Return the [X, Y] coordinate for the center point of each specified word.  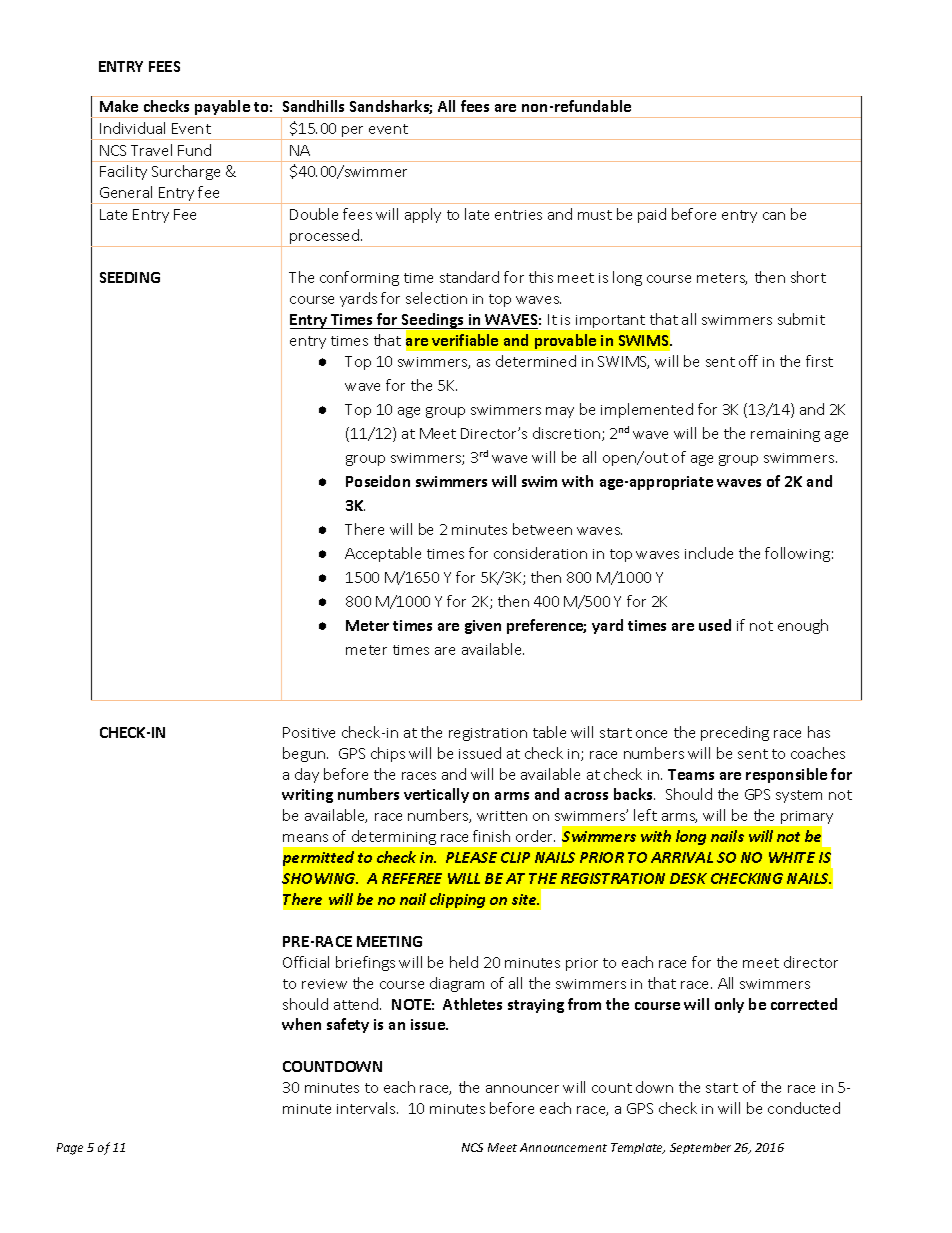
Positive [309, 732]
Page [70, 1149]
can [774, 216]
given [483, 627]
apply [423, 215]
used [715, 625]
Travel [151, 150]
